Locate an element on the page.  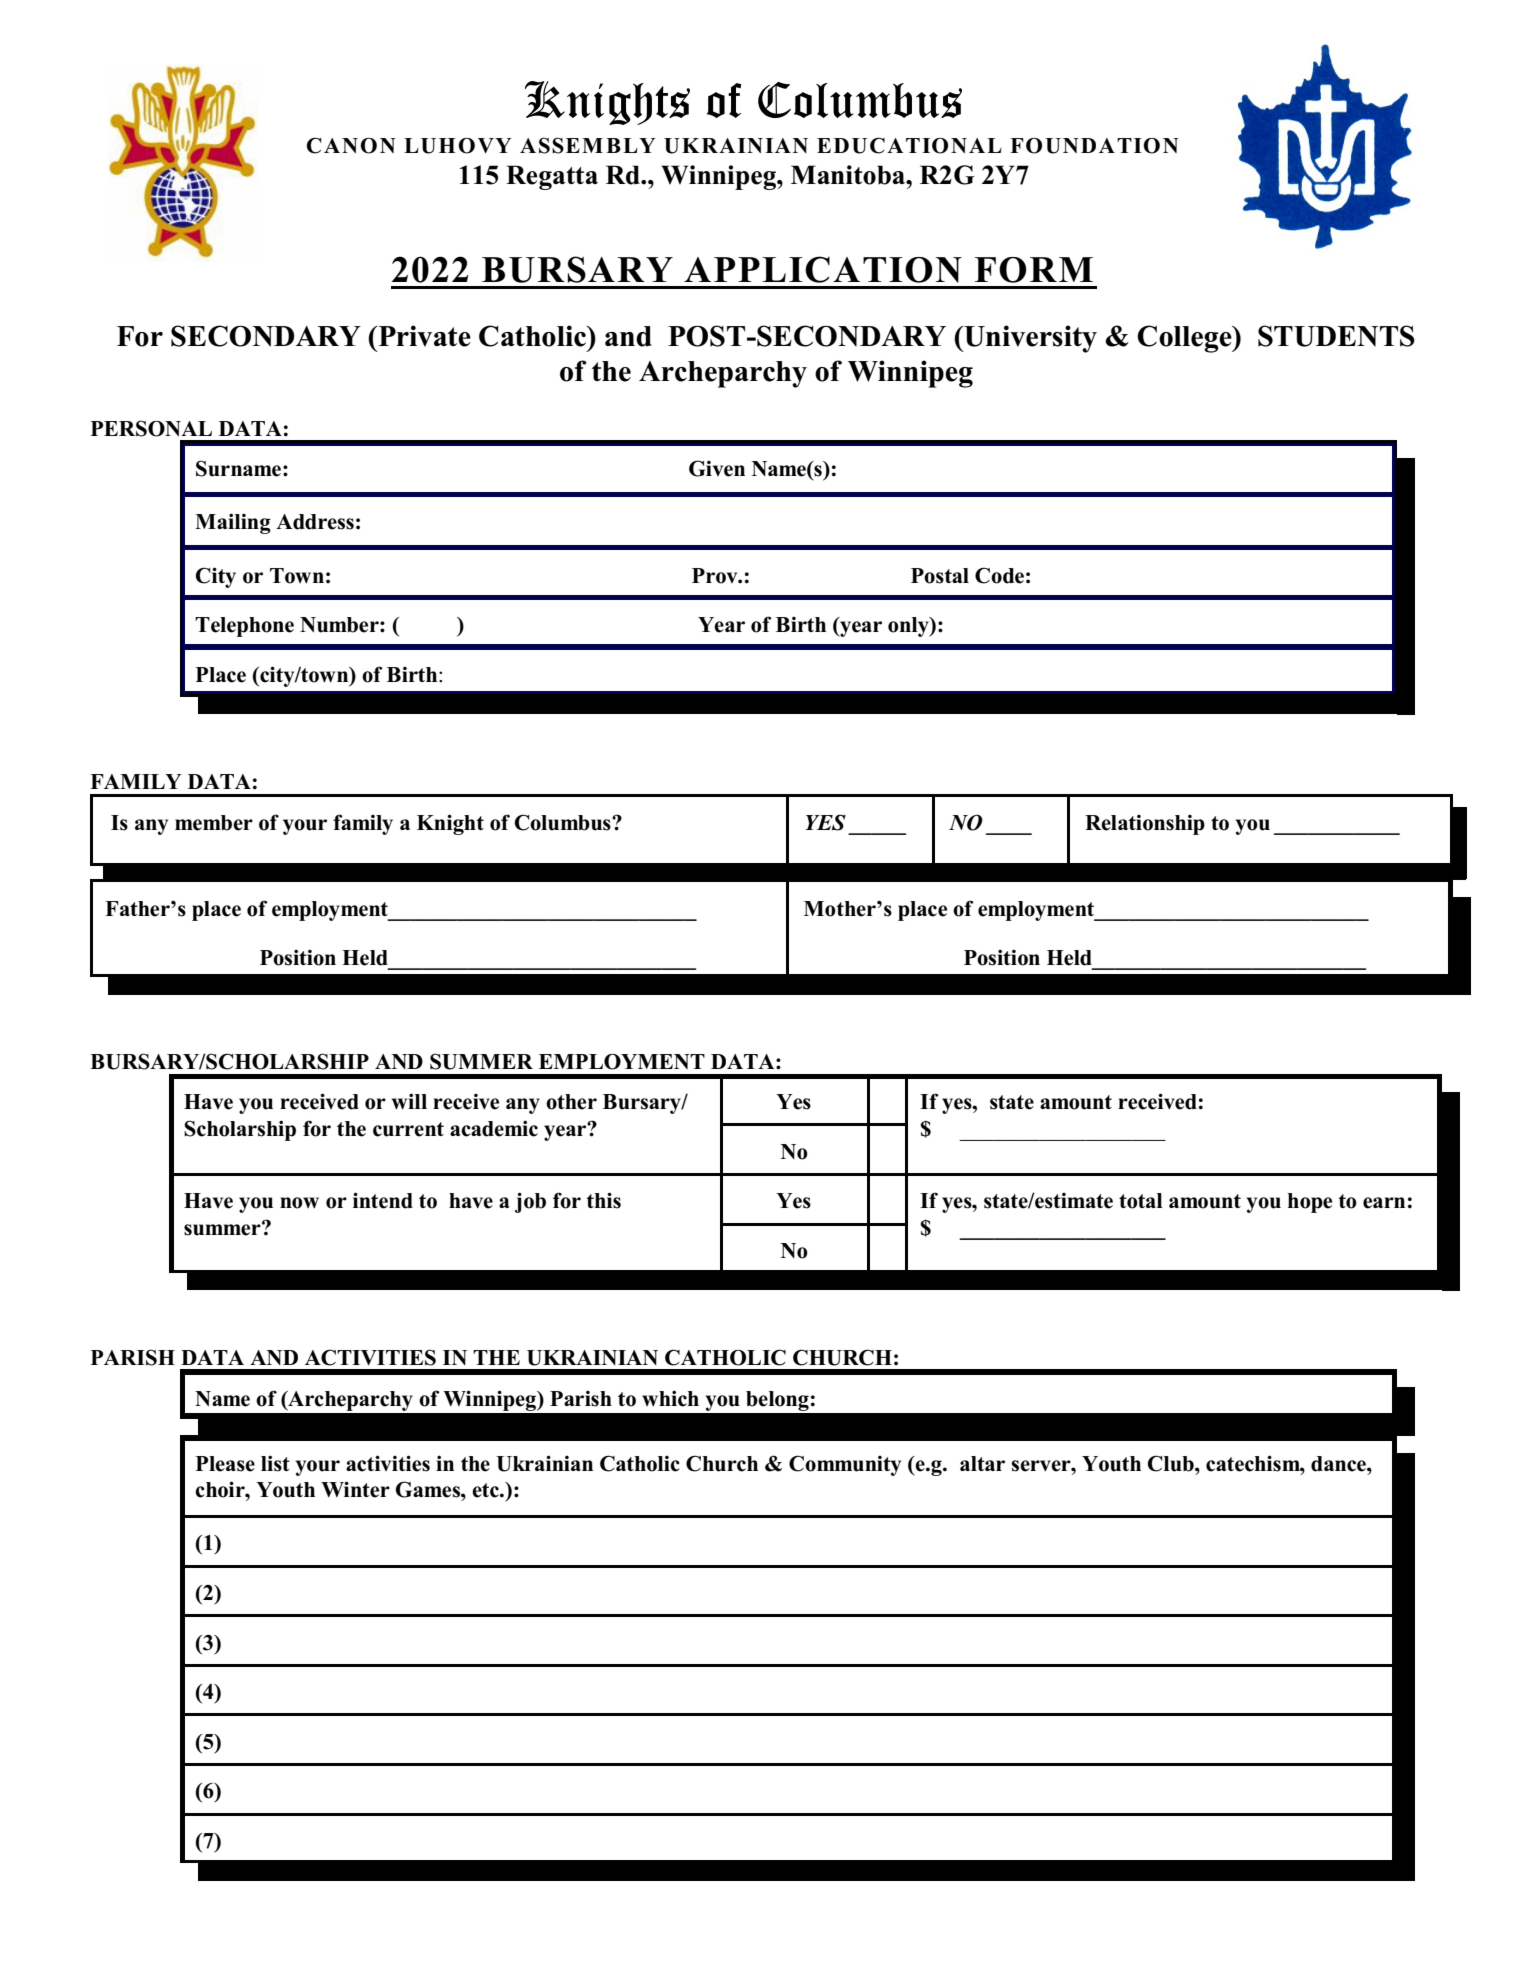
Code is located at coordinates (999, 575).
